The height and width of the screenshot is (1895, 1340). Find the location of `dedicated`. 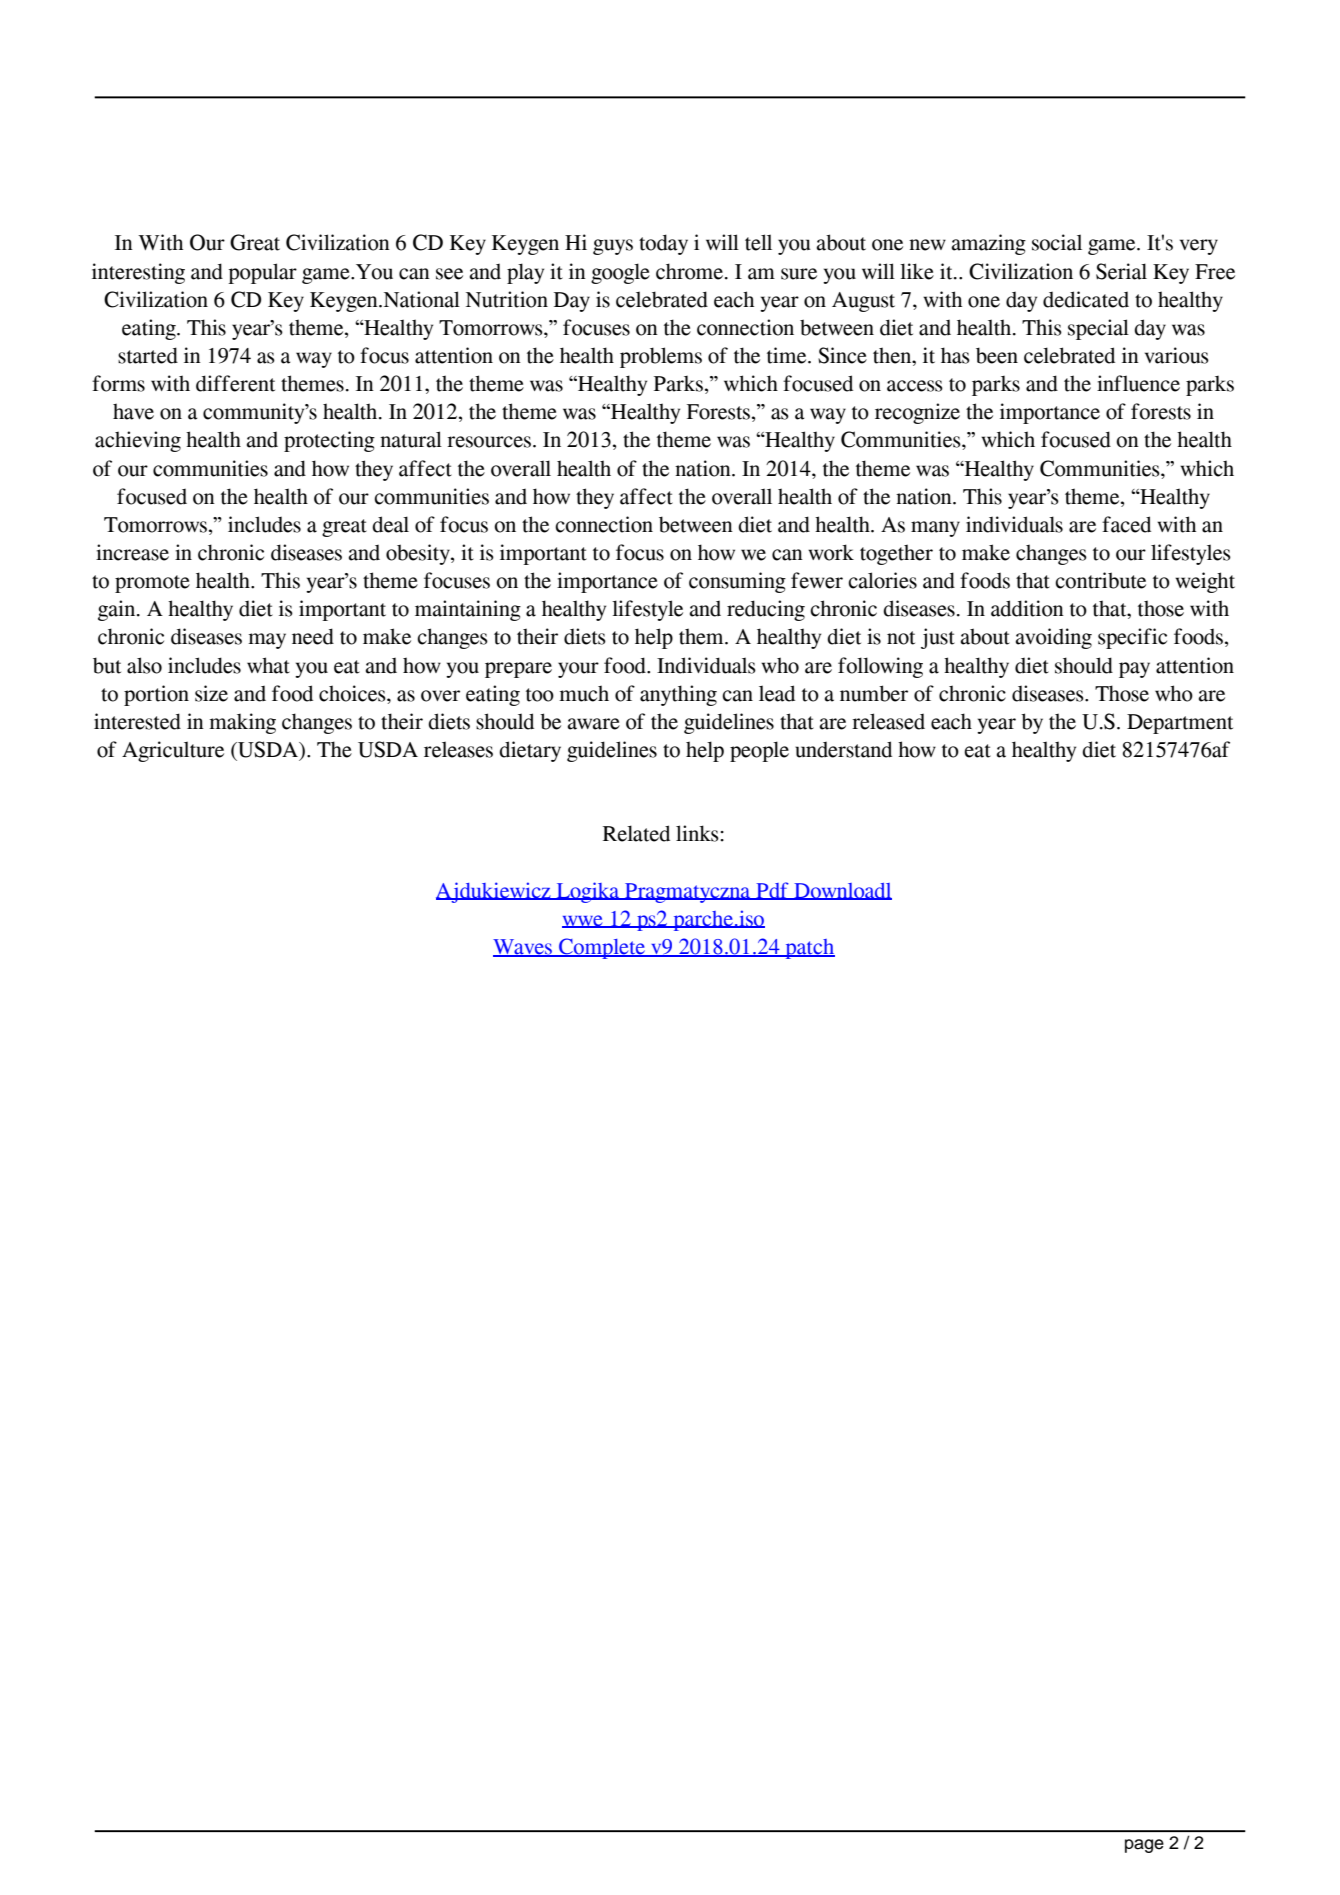

dedicated is located at coordinates (1086, 299).
